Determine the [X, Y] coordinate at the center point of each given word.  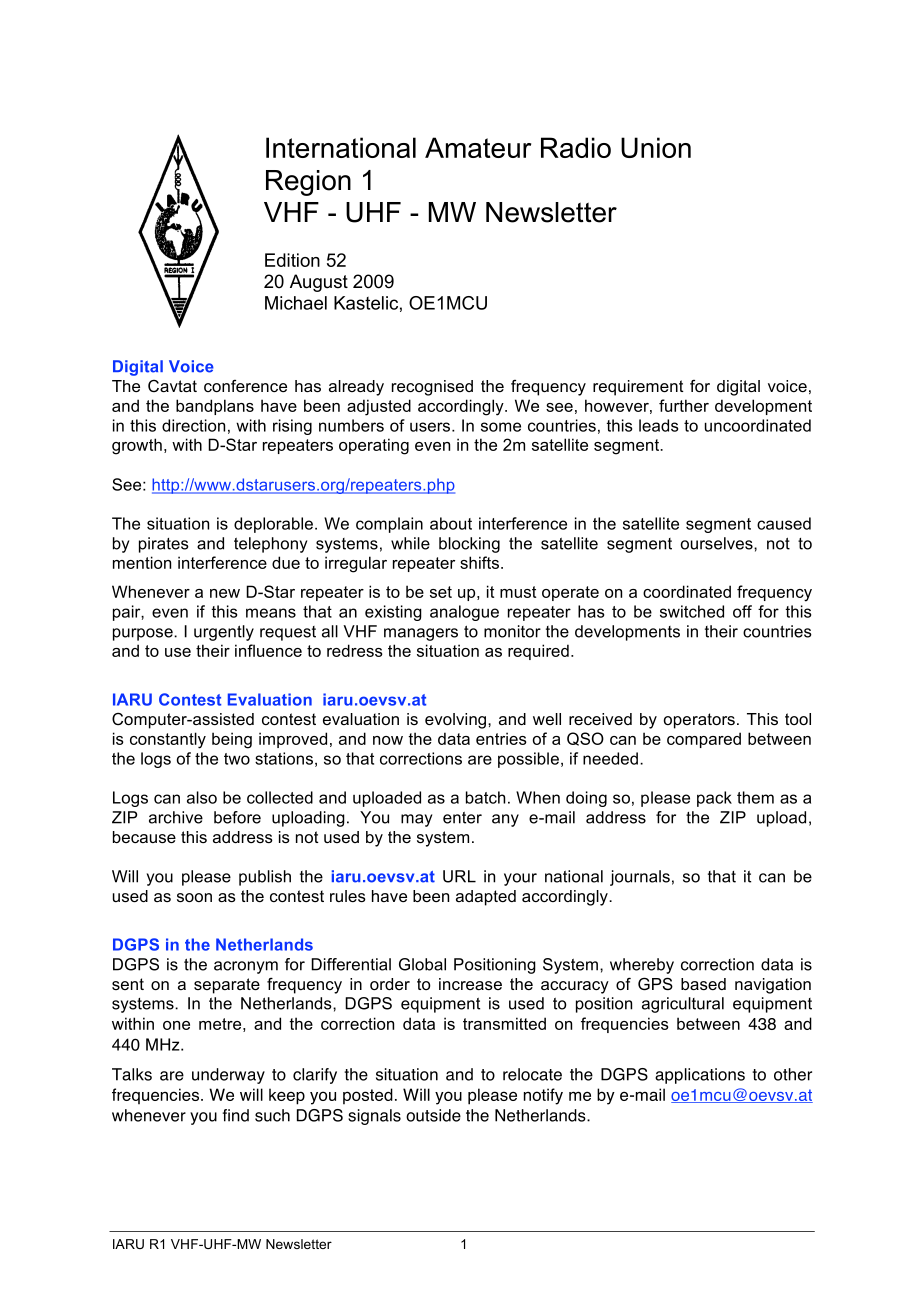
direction [193, 425]
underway [228, 1076]
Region [308, 183]
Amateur [478, 147]
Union [656, 147]
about [451, 523]
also [202, 797]
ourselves [718, 543]
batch [486, 797]
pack [714, 799]
